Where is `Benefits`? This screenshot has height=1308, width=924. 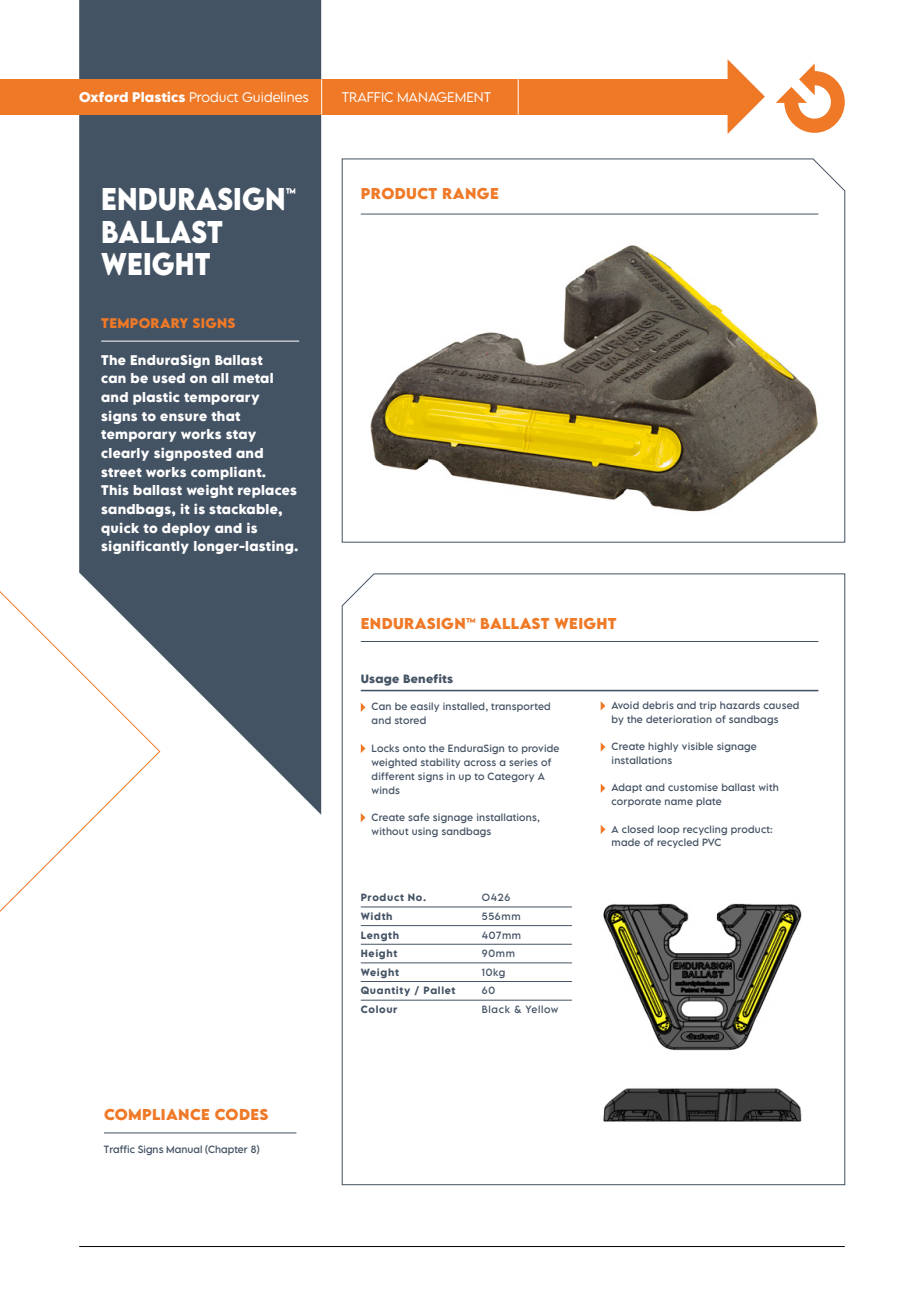 Benefits is located at coordinates (428, 678).
